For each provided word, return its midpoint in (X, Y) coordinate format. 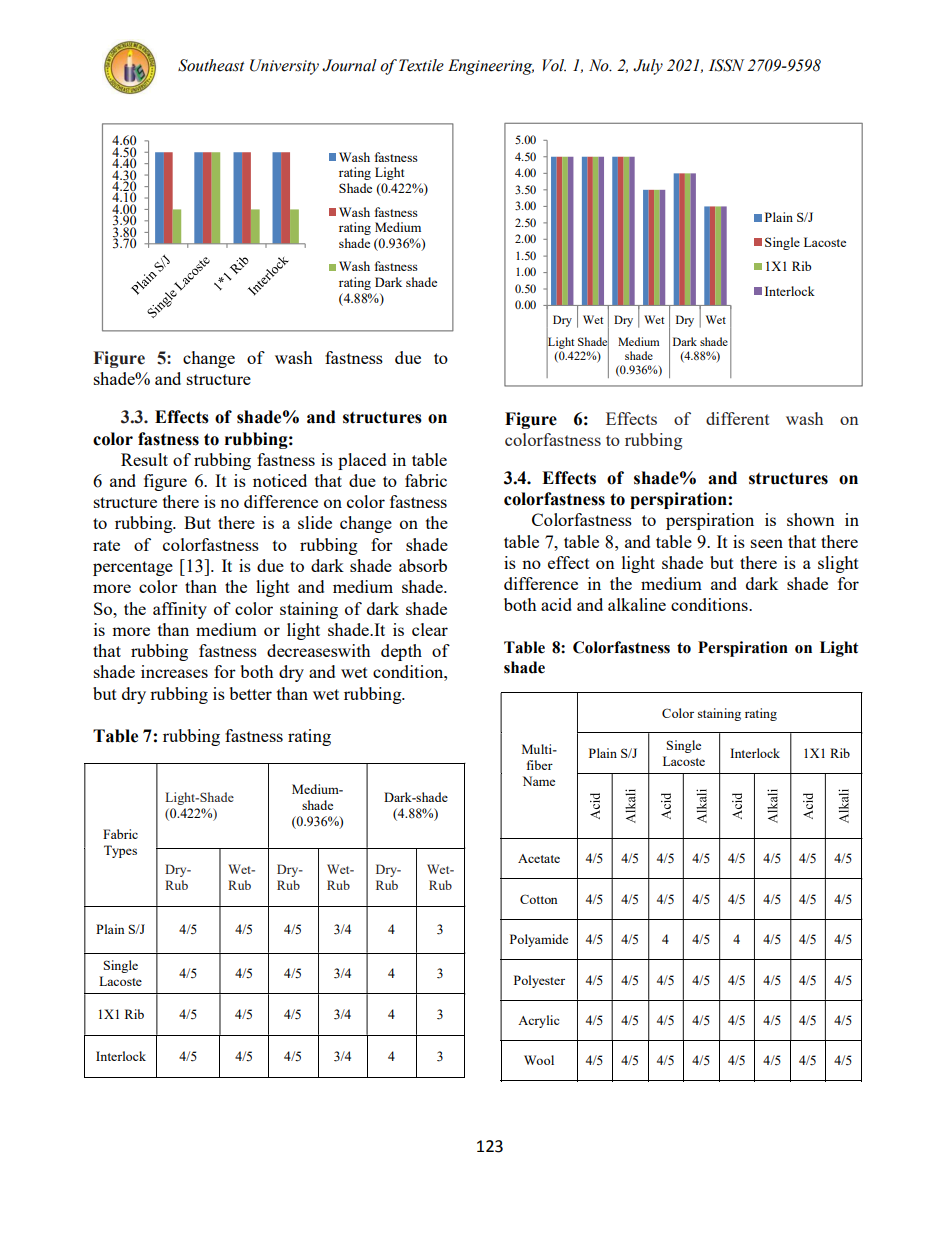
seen (767, 543)
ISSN (726, 65)
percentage (133, 568)
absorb (423, 565)
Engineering (491, 67)
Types (120, 851)
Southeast (211, 65)
